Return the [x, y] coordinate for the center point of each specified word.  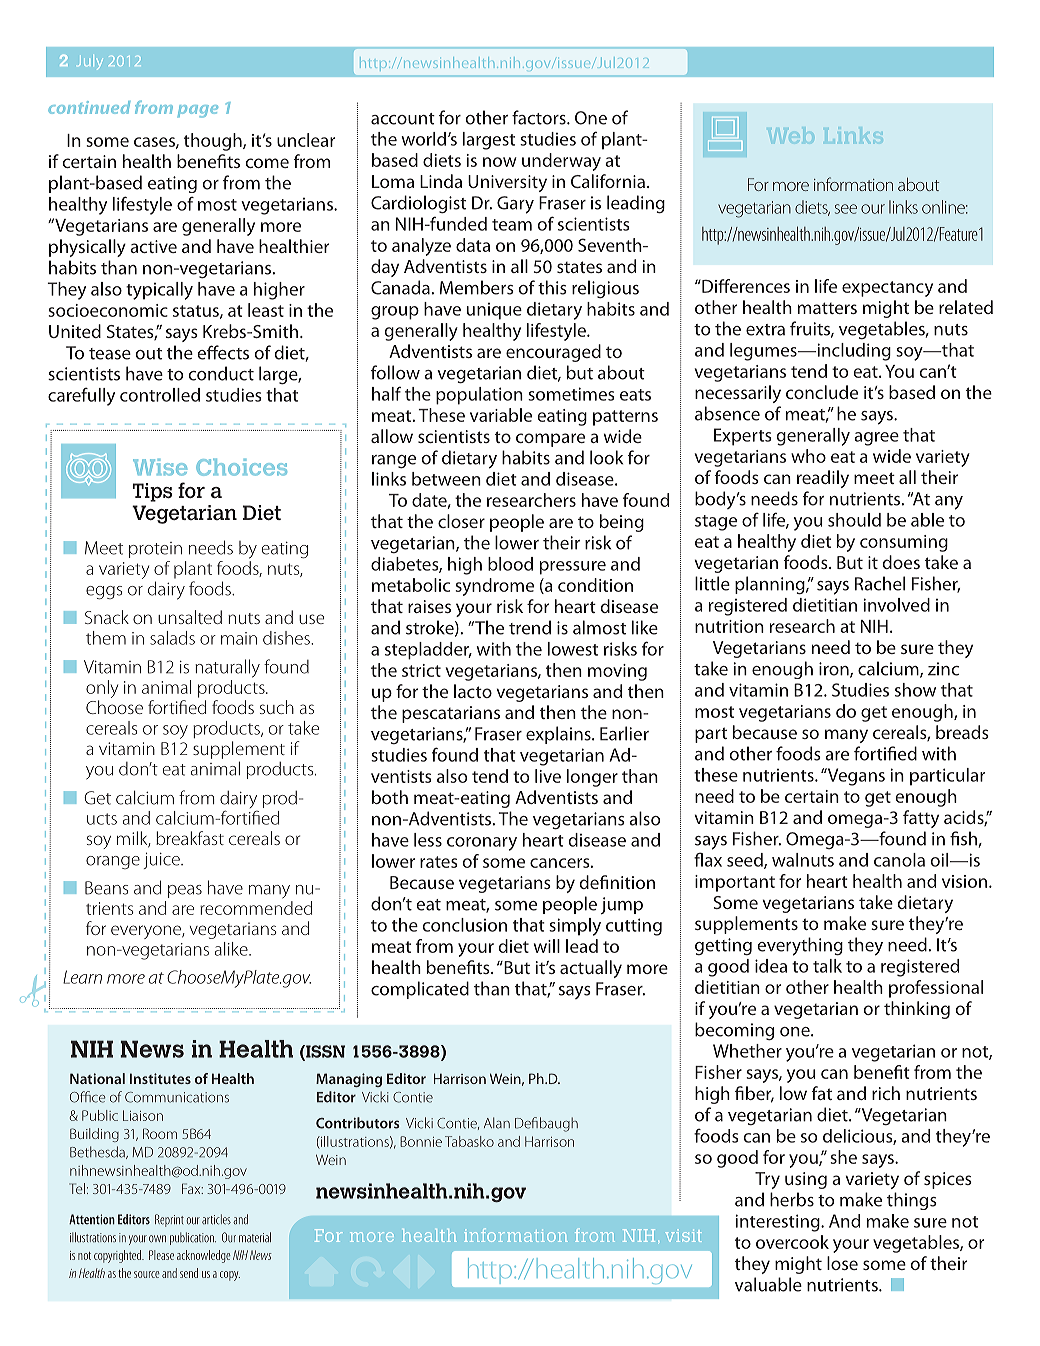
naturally [227, 668]
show [915, 690]
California [608, 181]
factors [540, 117]
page [198, 111]
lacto [473, 691]
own [157, 1239]
